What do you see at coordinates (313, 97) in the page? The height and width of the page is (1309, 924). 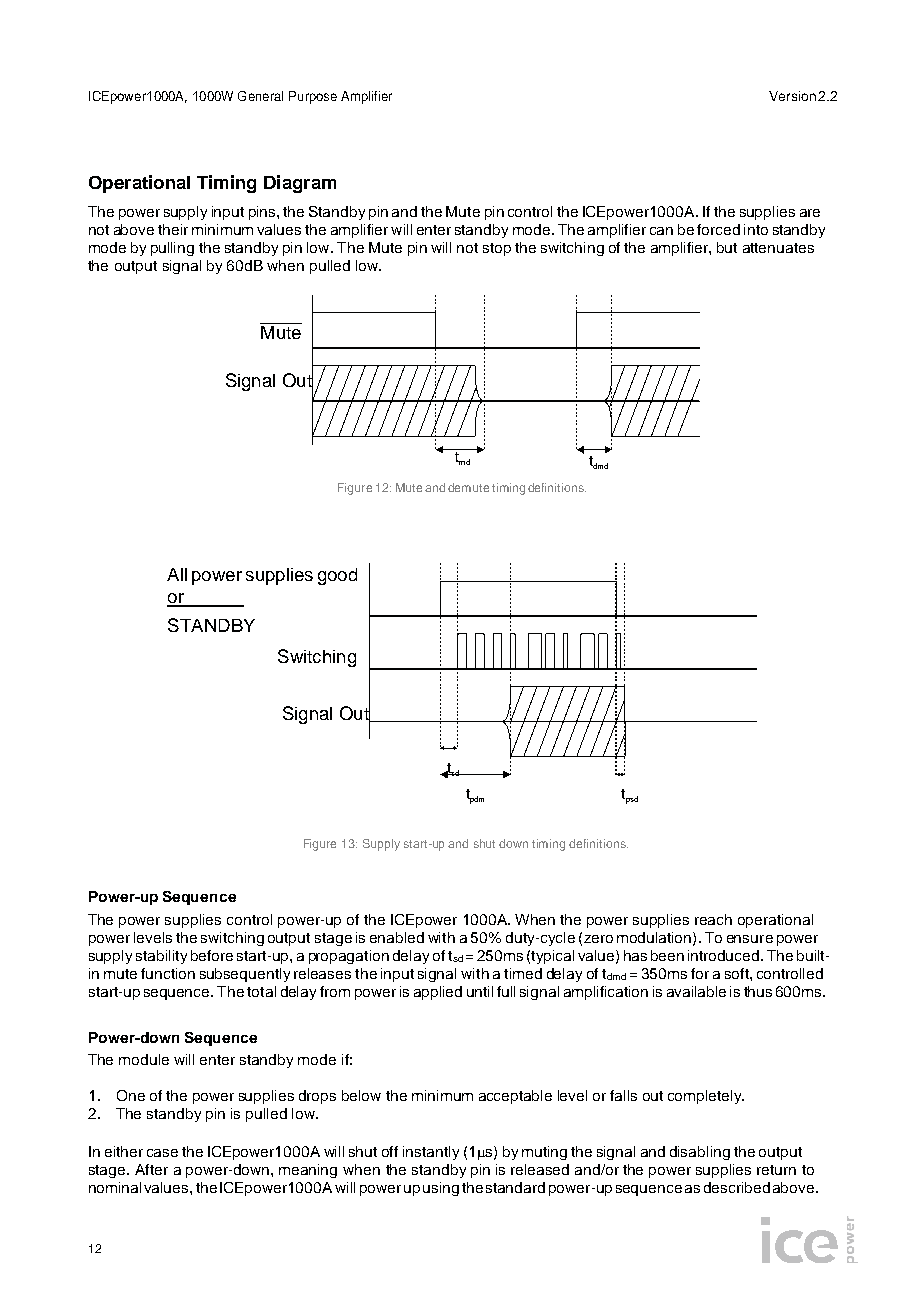 I see `Purpose` at bounding box center [313, 97].
